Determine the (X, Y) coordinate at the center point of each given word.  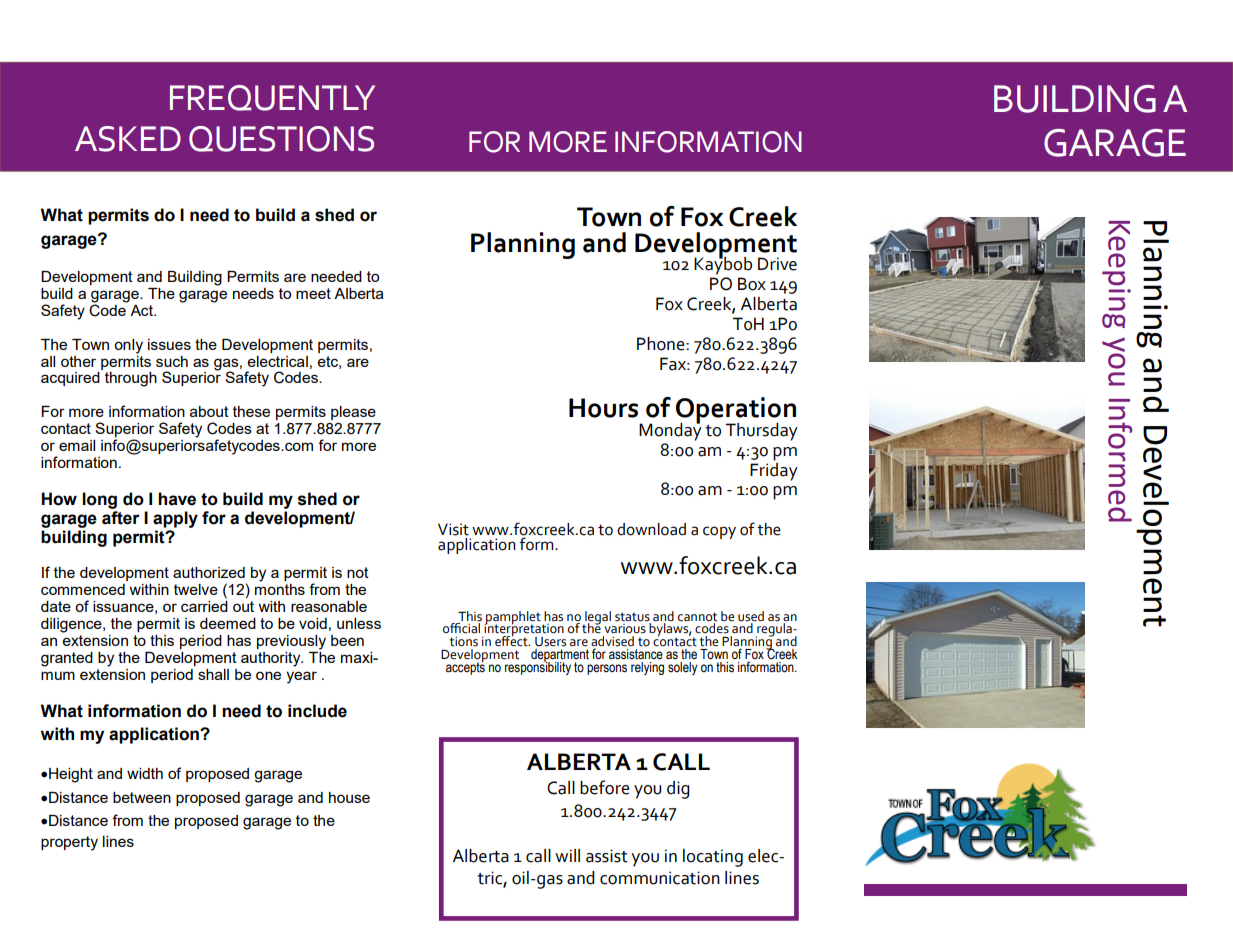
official (461, 628)
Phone (662, 344)
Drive (777, 264)
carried (204, 605)
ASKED (128, 139)
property (69, 843)
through (131, 379)
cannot (697, 617)
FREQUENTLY (272, 98)
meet (313, 293)
